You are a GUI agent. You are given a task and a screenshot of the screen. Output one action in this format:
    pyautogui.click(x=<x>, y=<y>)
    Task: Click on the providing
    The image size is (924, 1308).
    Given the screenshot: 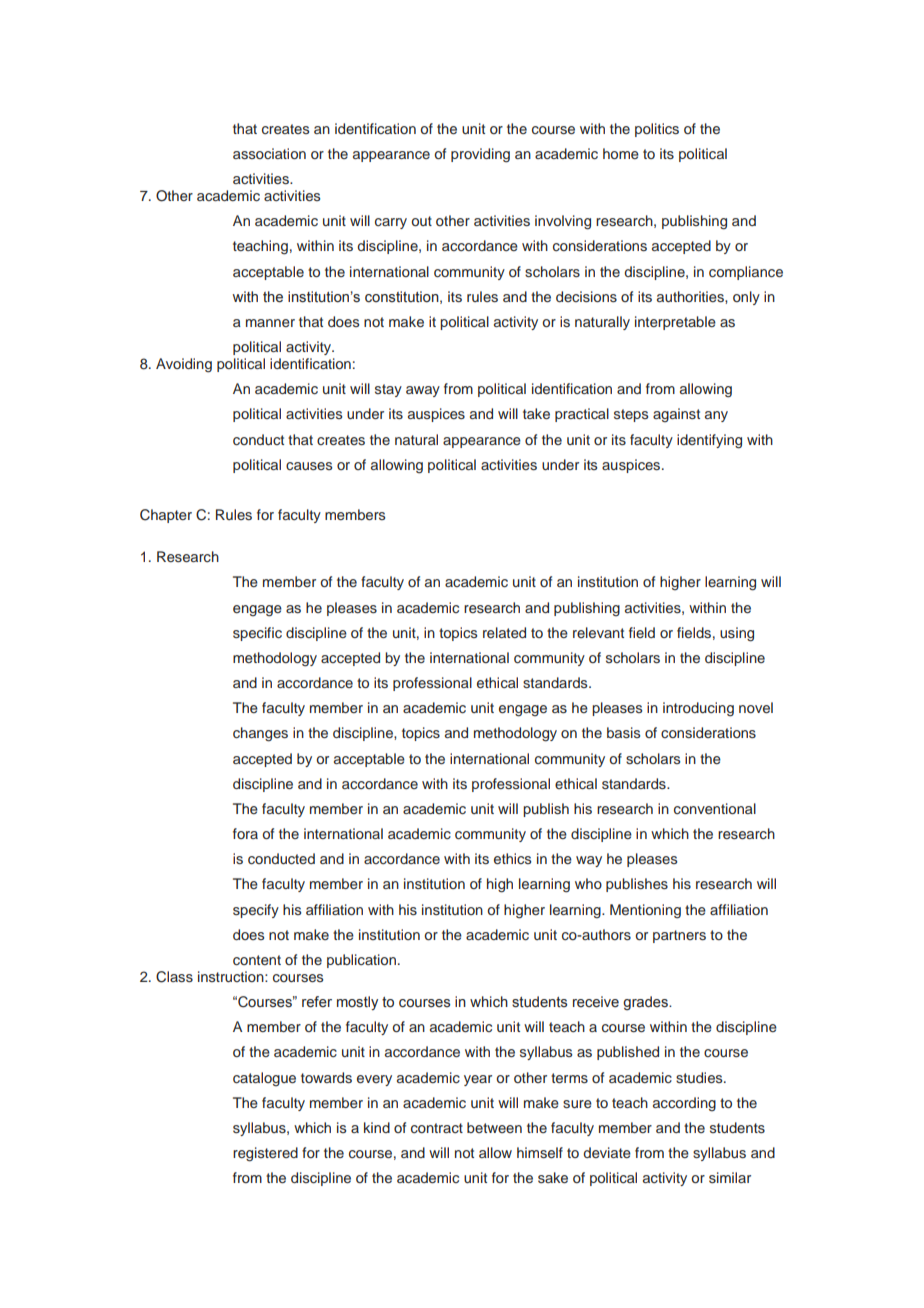 What is the action you would take?
    pyautogui.click(x=480, y=155)
